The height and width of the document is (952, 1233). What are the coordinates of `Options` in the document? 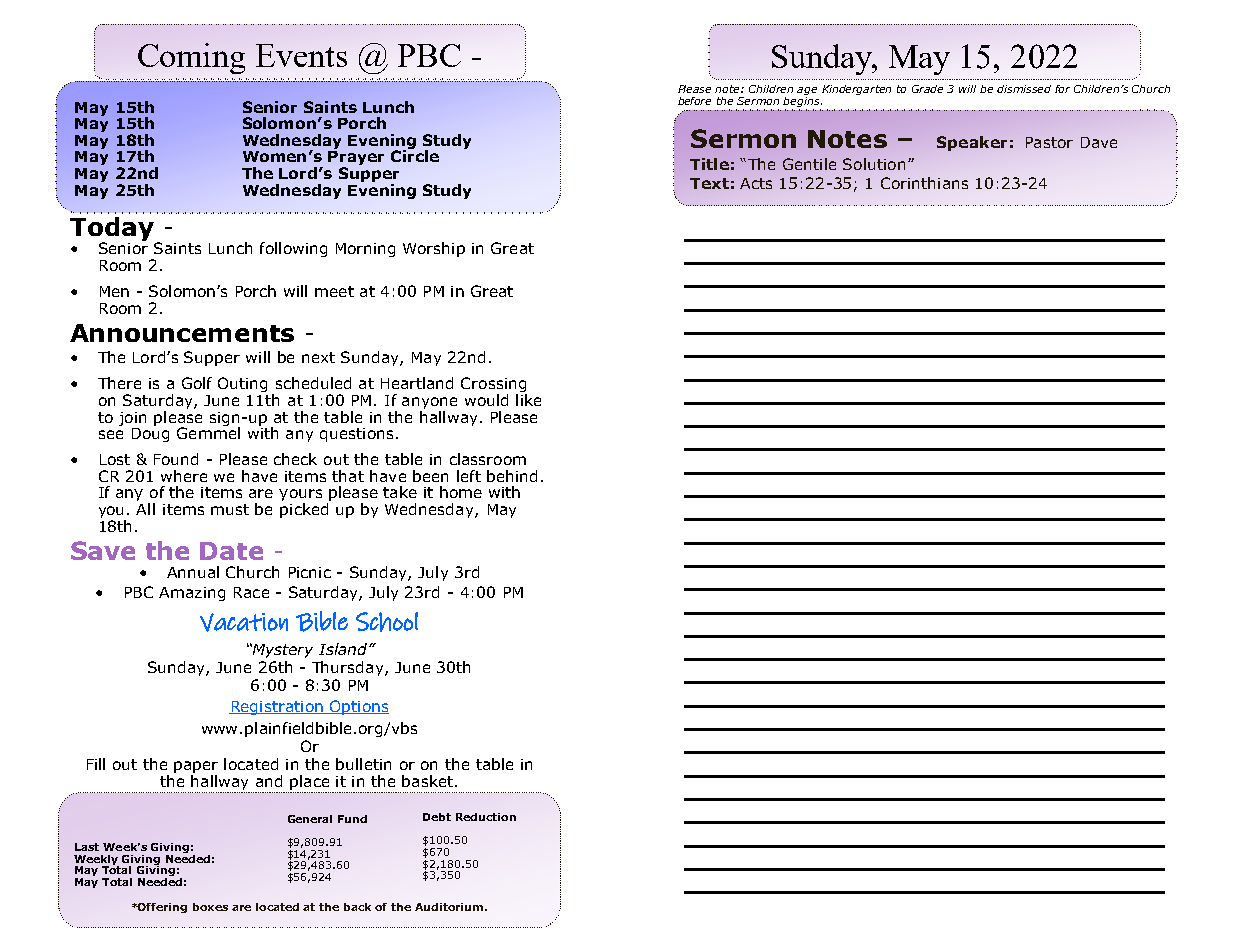 It's located at (358, 707).
